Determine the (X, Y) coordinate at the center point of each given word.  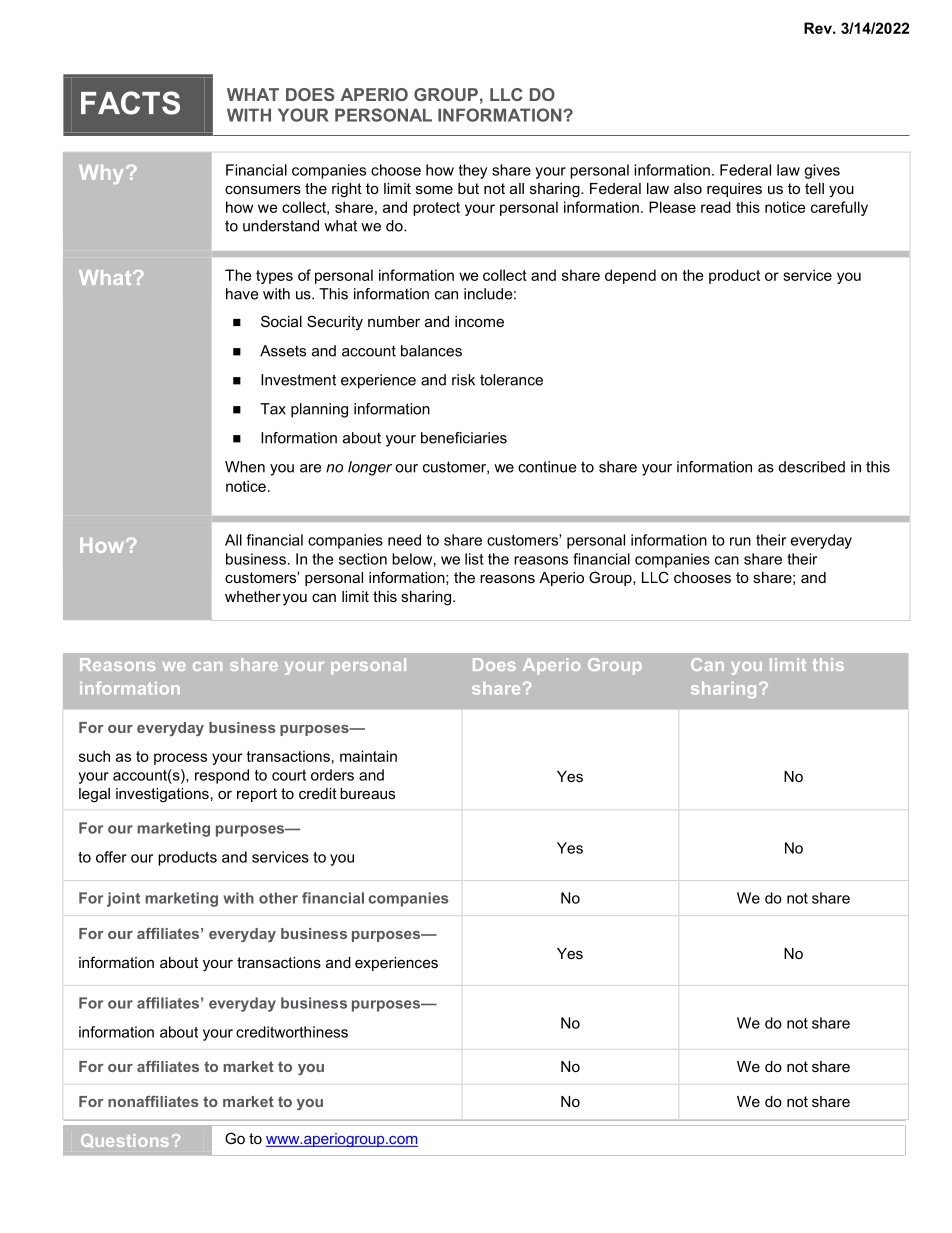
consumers (263, 190)
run (740, 541)
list (474, 559)
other (278, 898)
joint (123, 899)
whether (253, 596)
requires (734, 190)
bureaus (367, 793)
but (468, 188)
